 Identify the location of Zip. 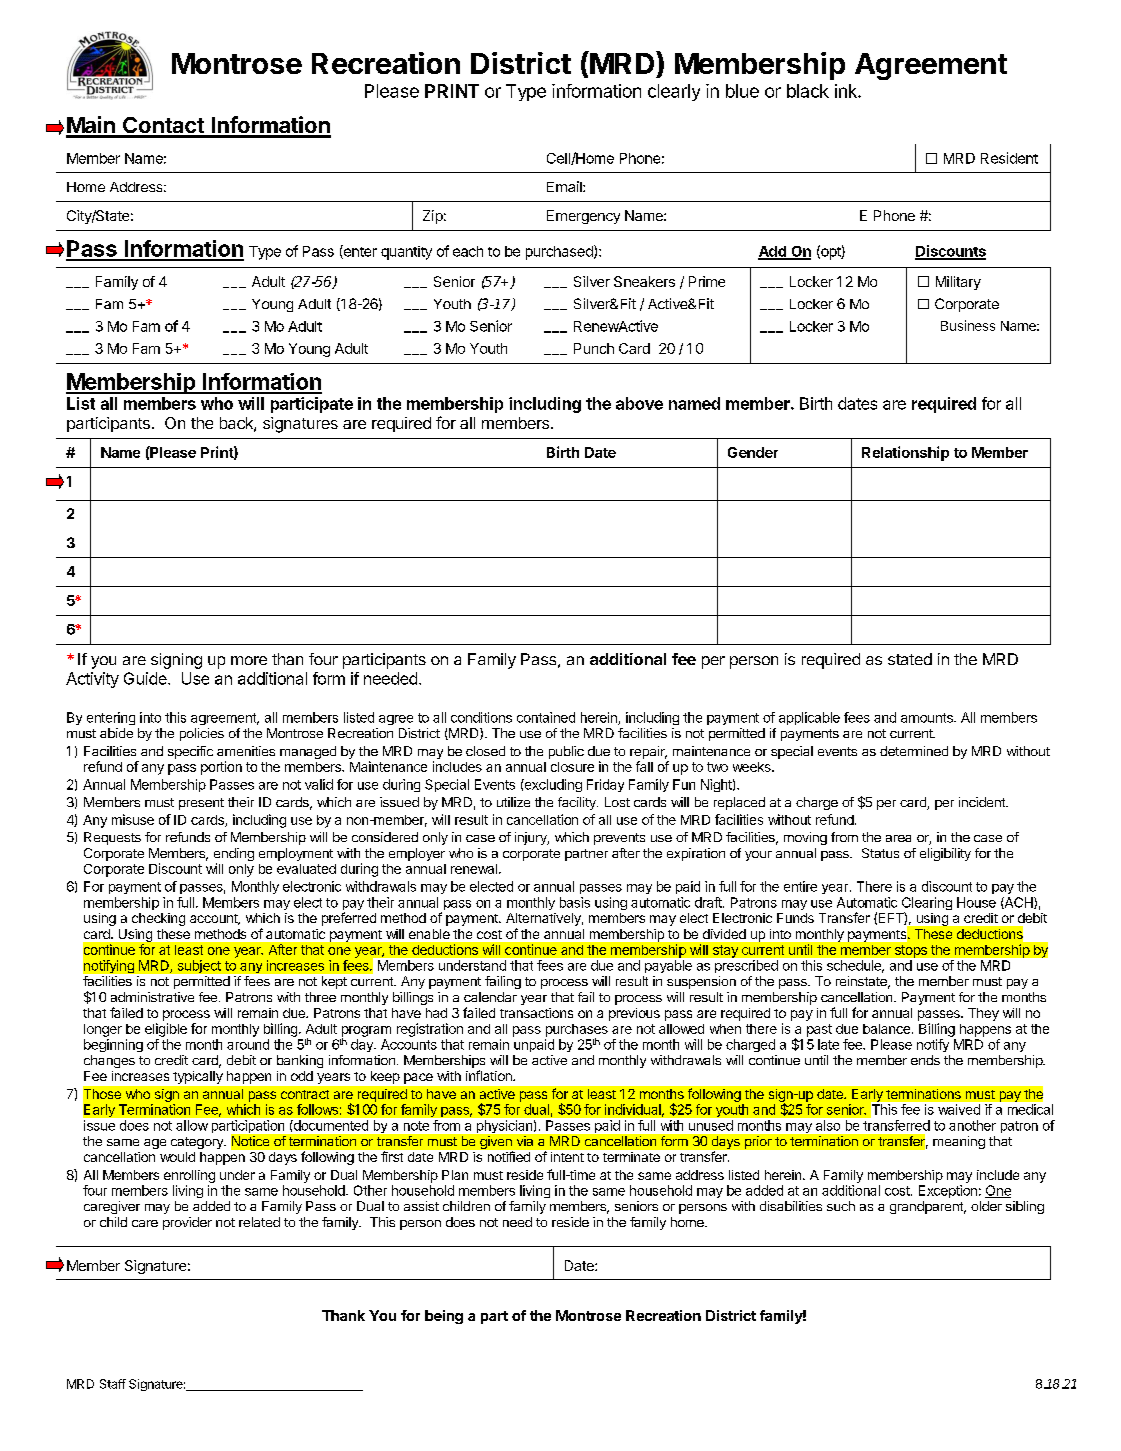
(433, 217).
